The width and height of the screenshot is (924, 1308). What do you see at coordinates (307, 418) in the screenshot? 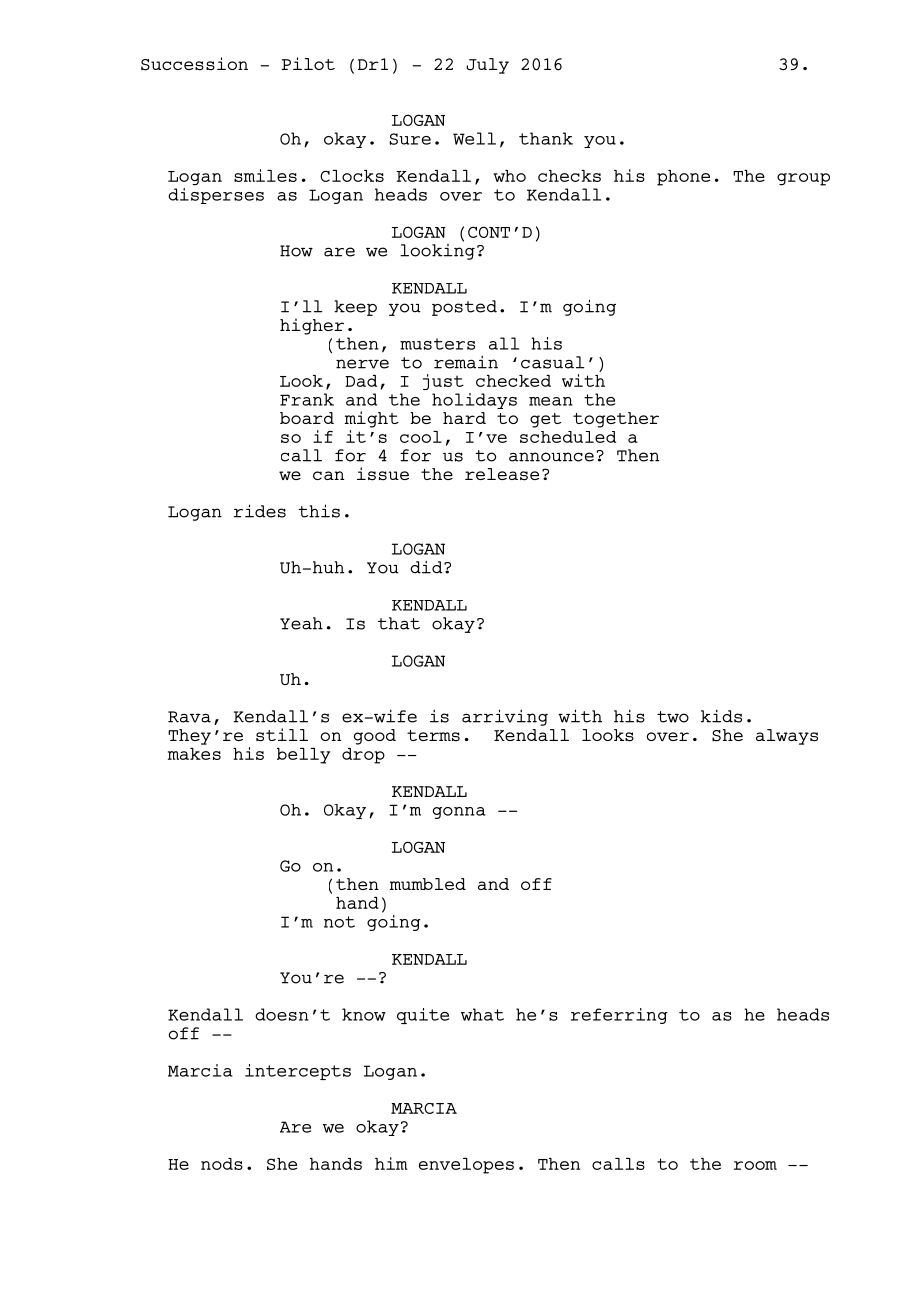
I see `board` at bounding box center [307, 418].
